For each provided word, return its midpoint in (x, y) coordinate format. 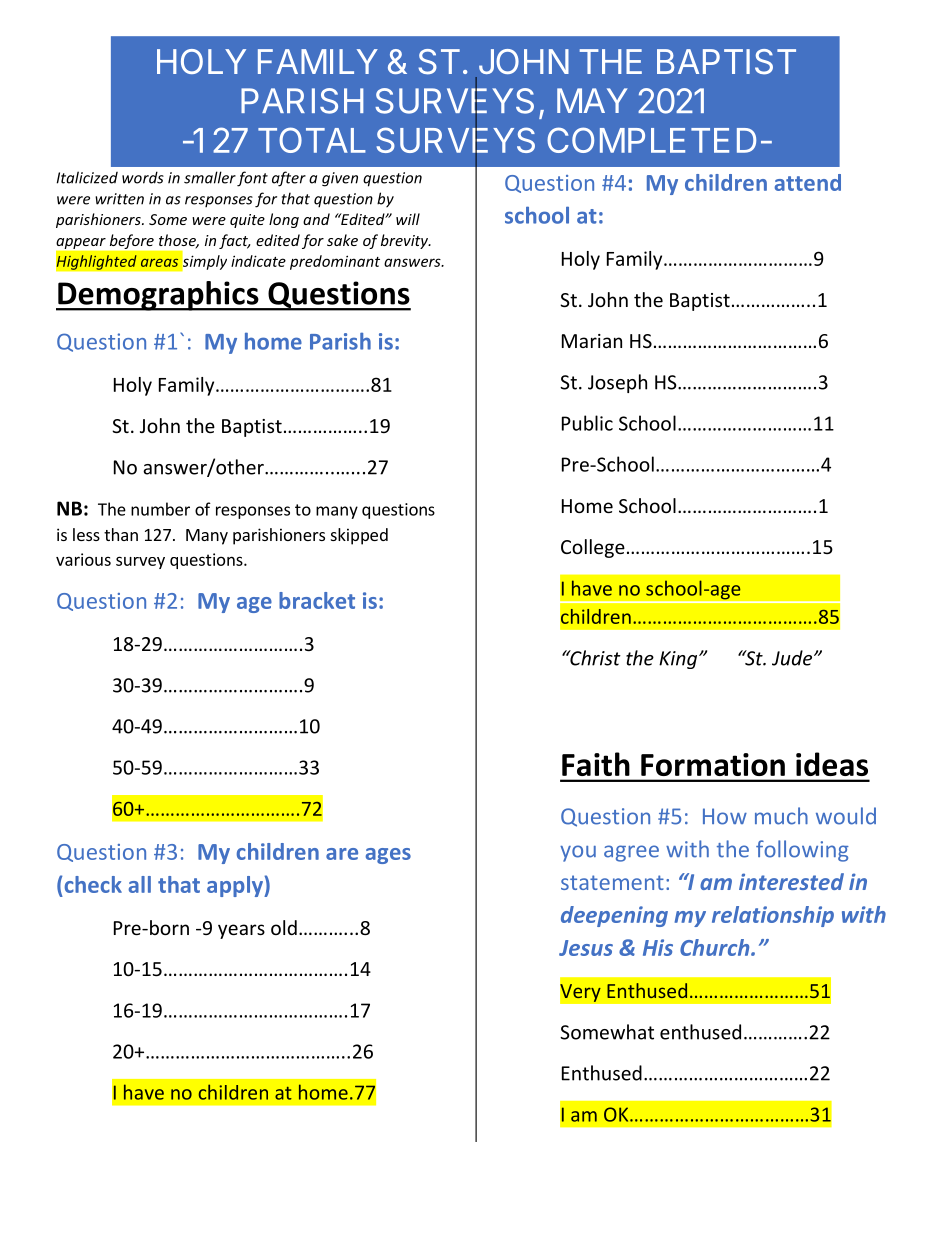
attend (808, 182)
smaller (210, 177)
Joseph (617, 383)
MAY (592, 100)
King (679, 660)
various (83, 559)
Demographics (158, 296)
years (241, 931)
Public (587, 423)
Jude (793, 658)
